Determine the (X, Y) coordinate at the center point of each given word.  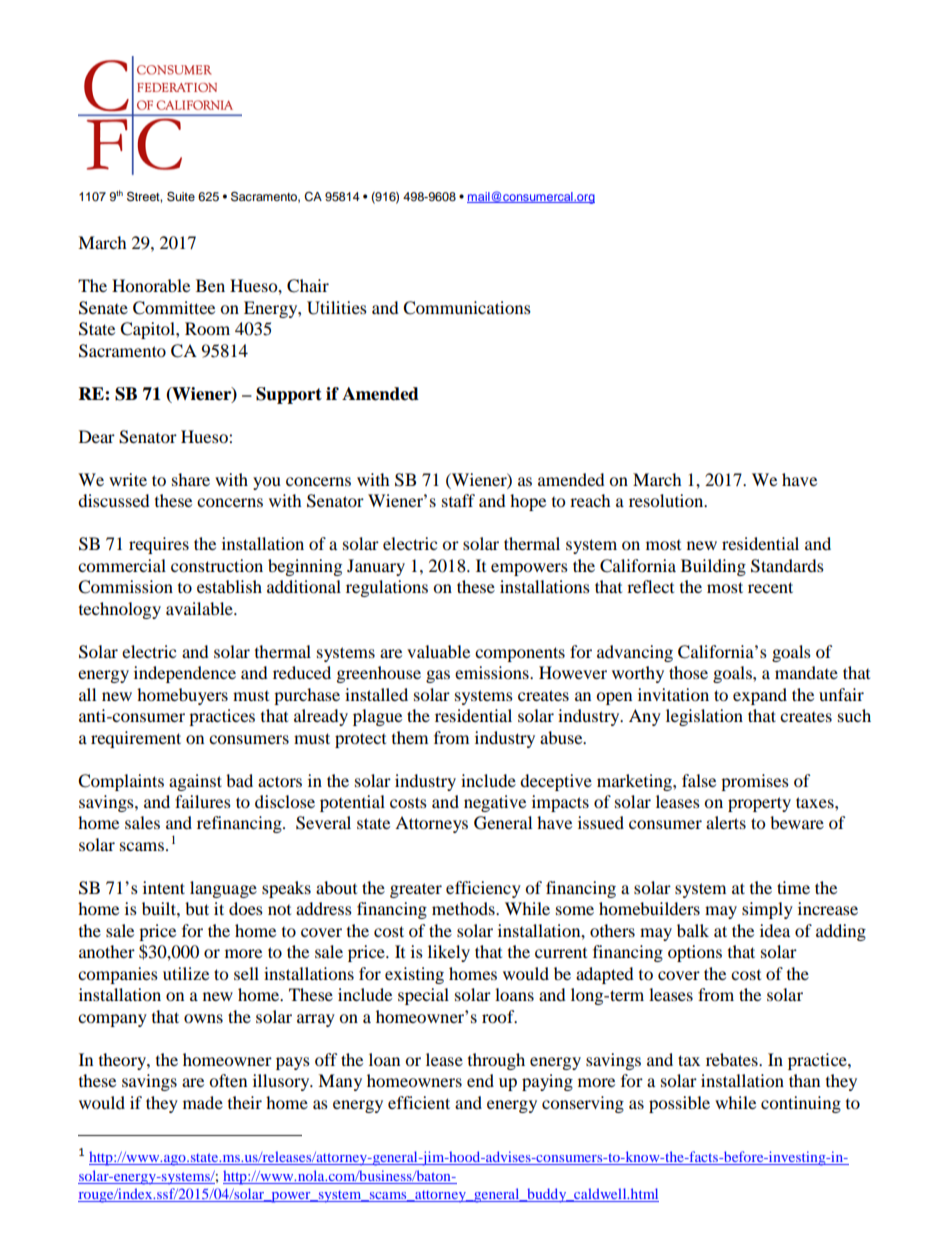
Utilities (337, 308)
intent (164, 887)
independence (185, 674)
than (804, 1080)
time (793, 887)
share (191, 479)
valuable (438, 651)
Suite (181, 196)
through (496, 1061)
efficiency (483, 889)
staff (458, 500)
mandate (806, 672)
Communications (467, 308)
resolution (667, 500)
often (228, 1080)
